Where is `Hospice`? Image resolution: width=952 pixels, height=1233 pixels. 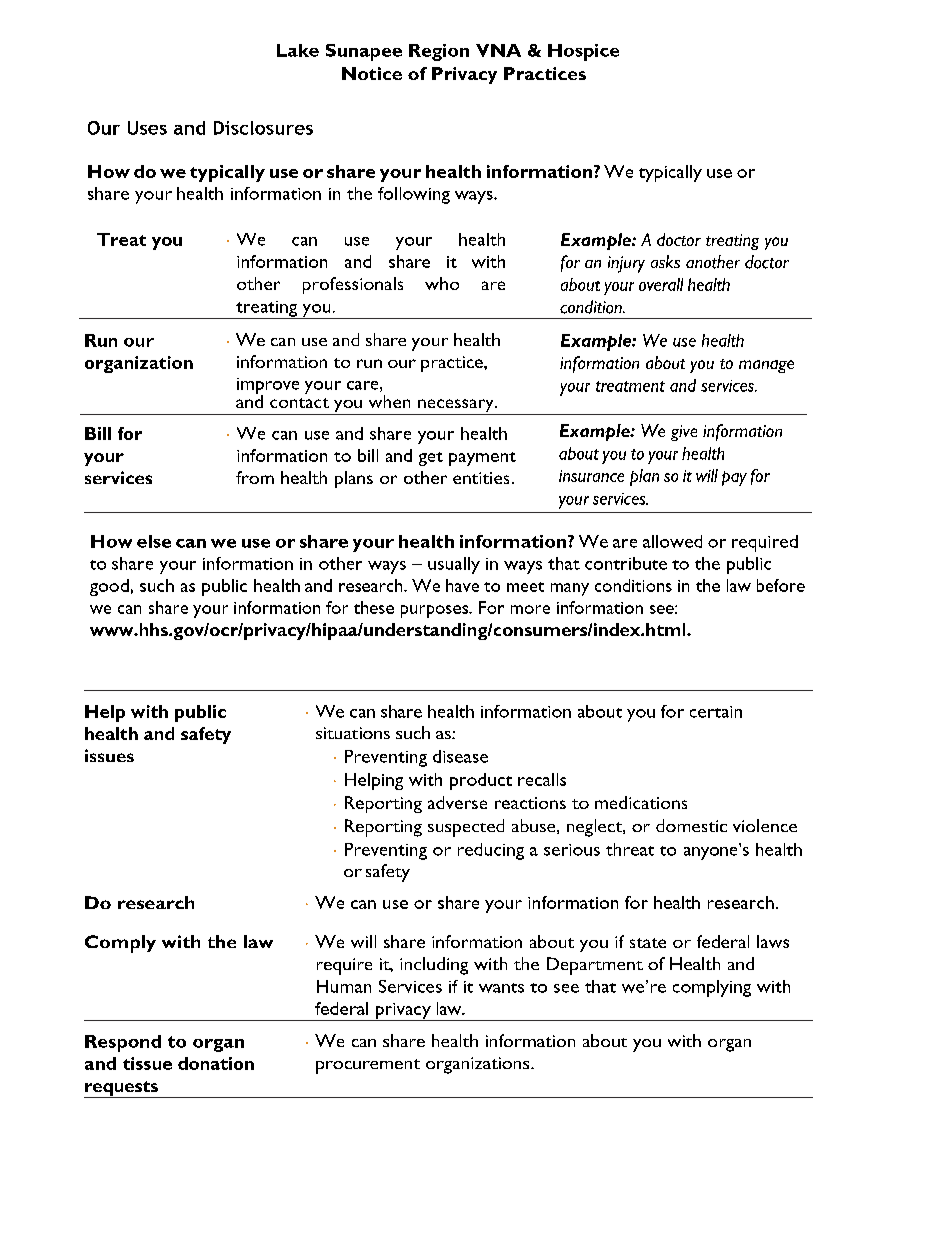 Hospice is located at coordinates (583, 52).
